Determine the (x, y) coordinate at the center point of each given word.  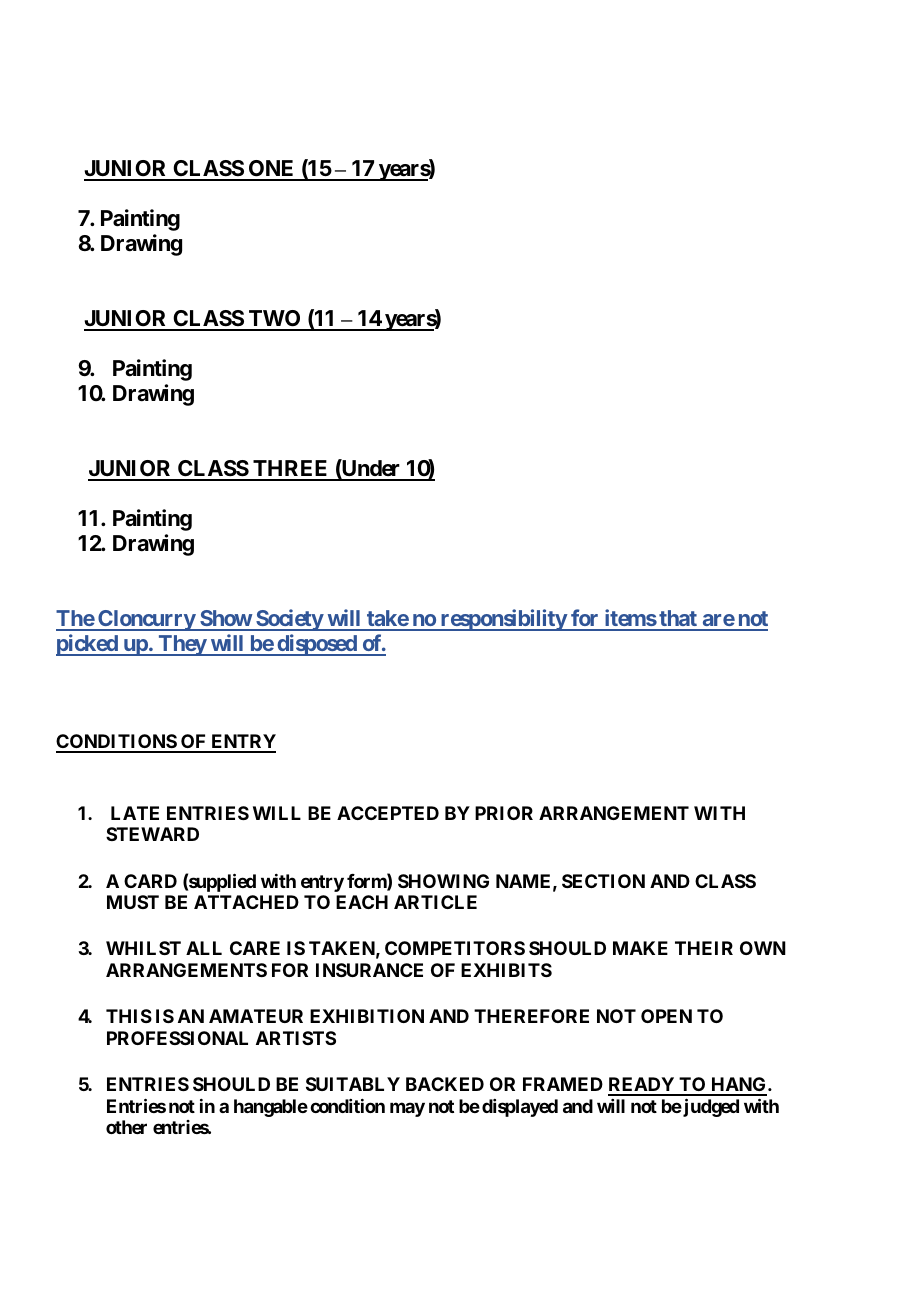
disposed (317, 645)
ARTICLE (435, 902)
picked (88, 645)
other (126, 1127)
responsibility (503, 620)
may (407, 1109)
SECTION (603, 881)
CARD (150, 881)
